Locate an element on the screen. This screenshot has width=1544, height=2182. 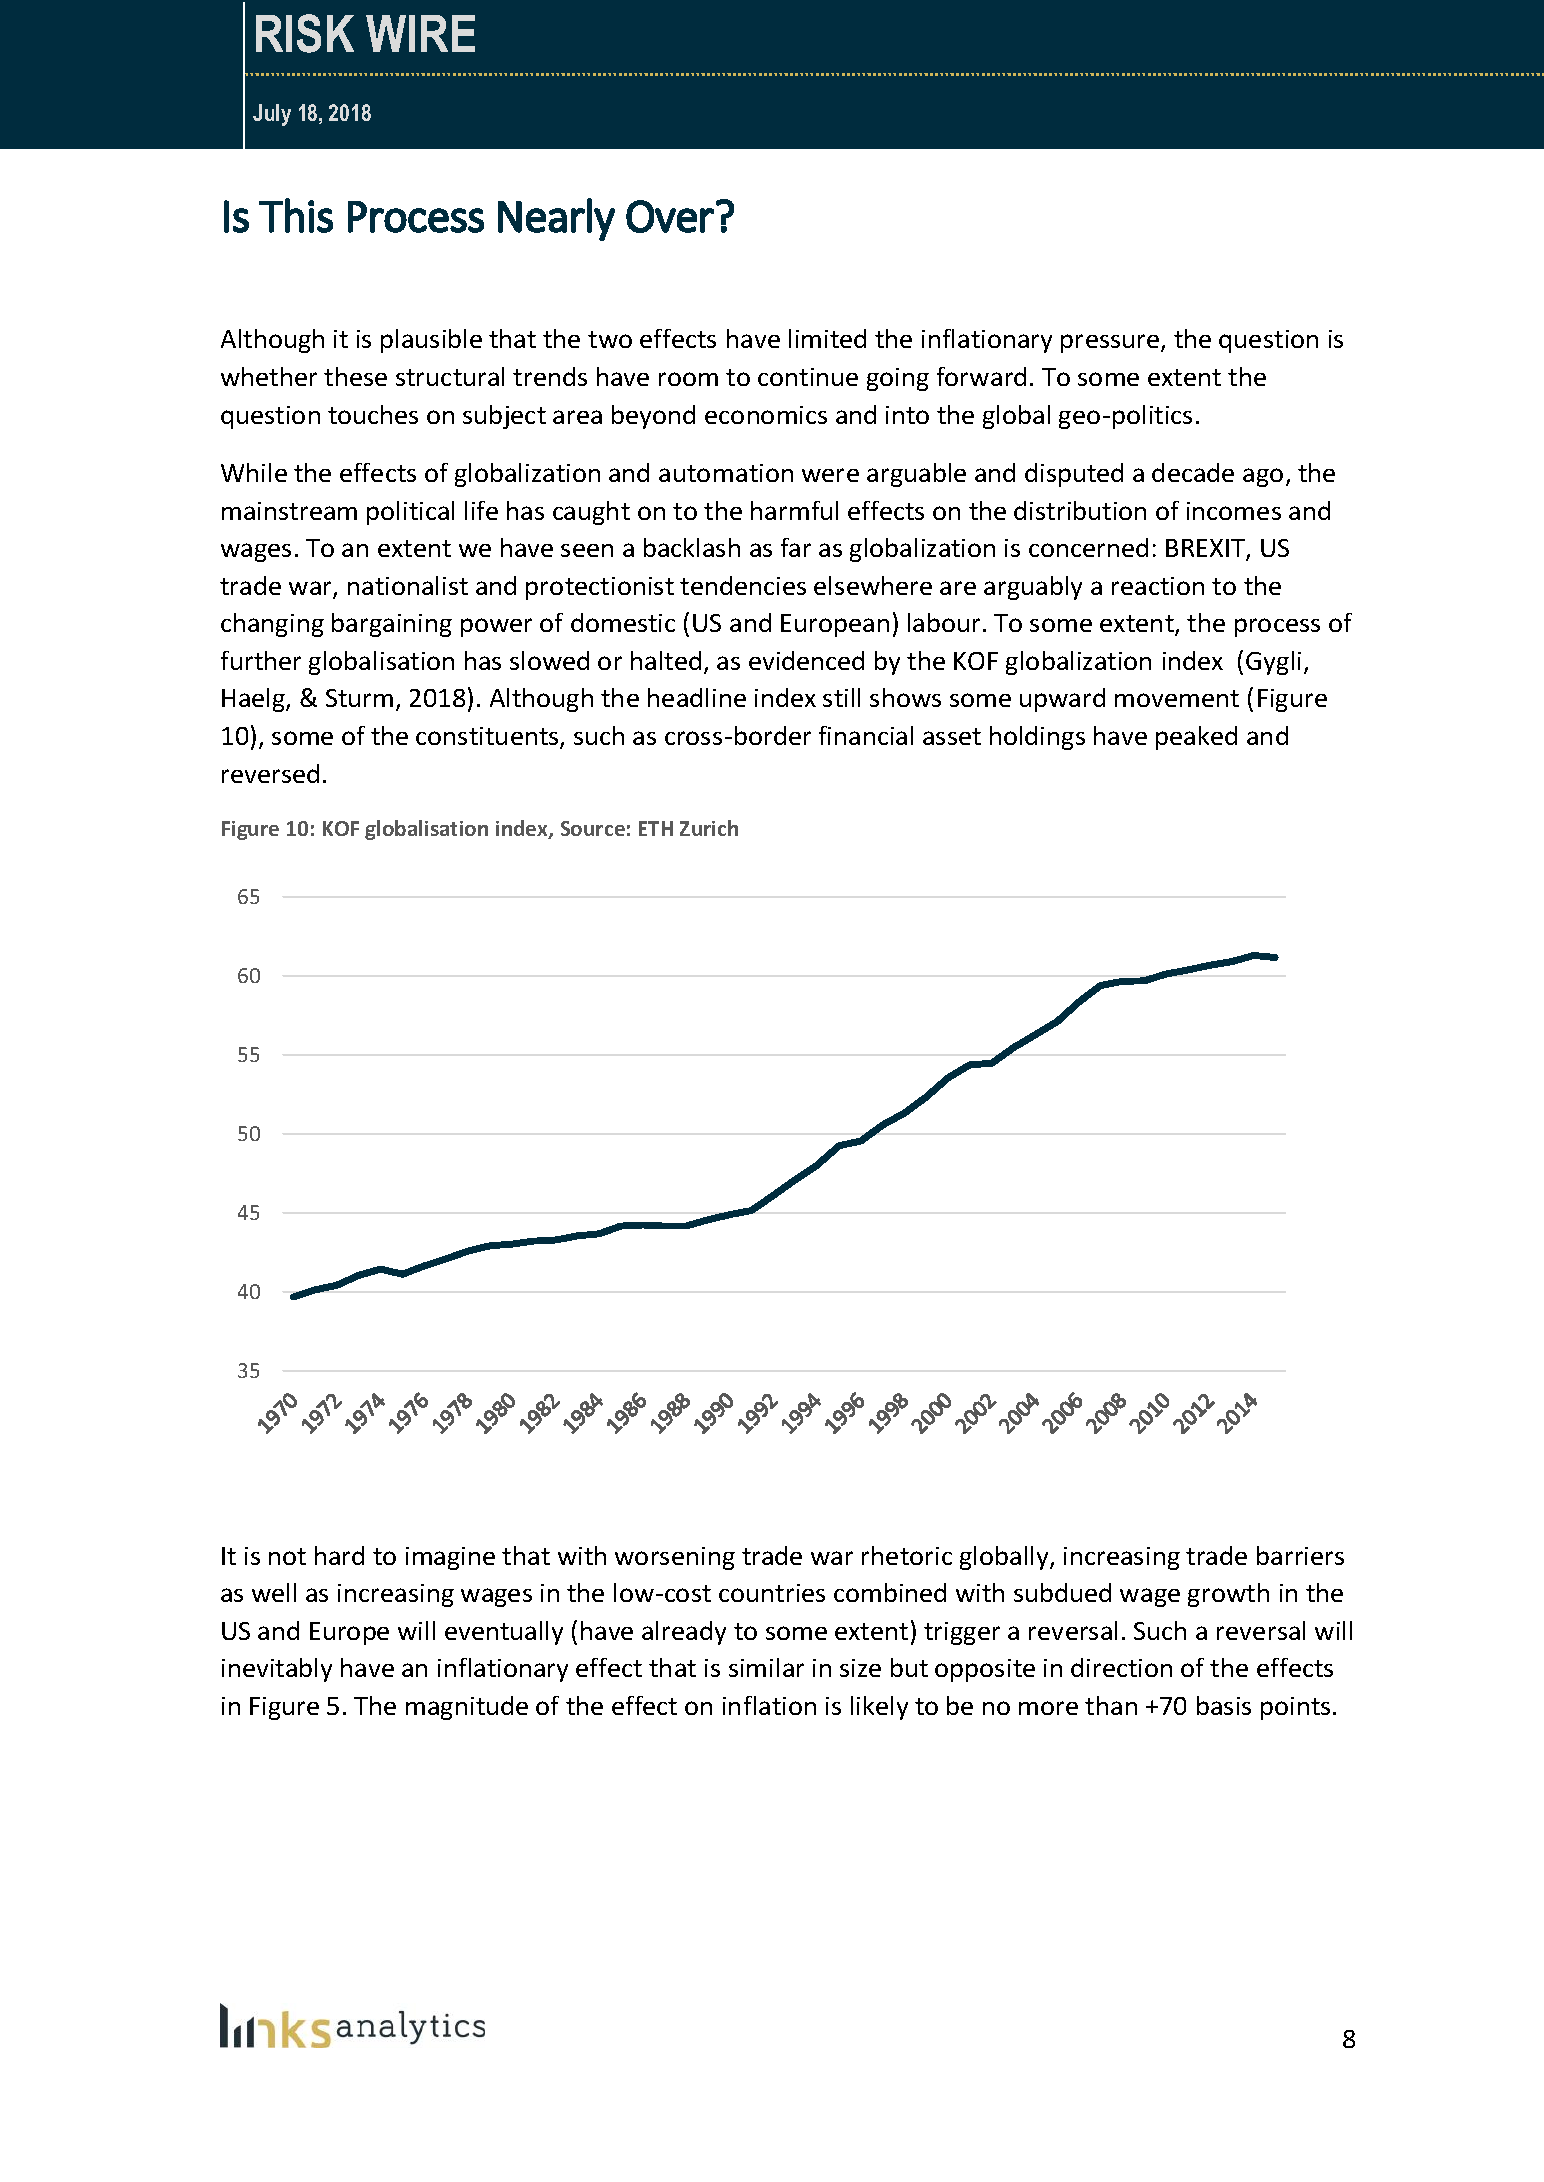
Zurich is located at coordinates (709, 828).
